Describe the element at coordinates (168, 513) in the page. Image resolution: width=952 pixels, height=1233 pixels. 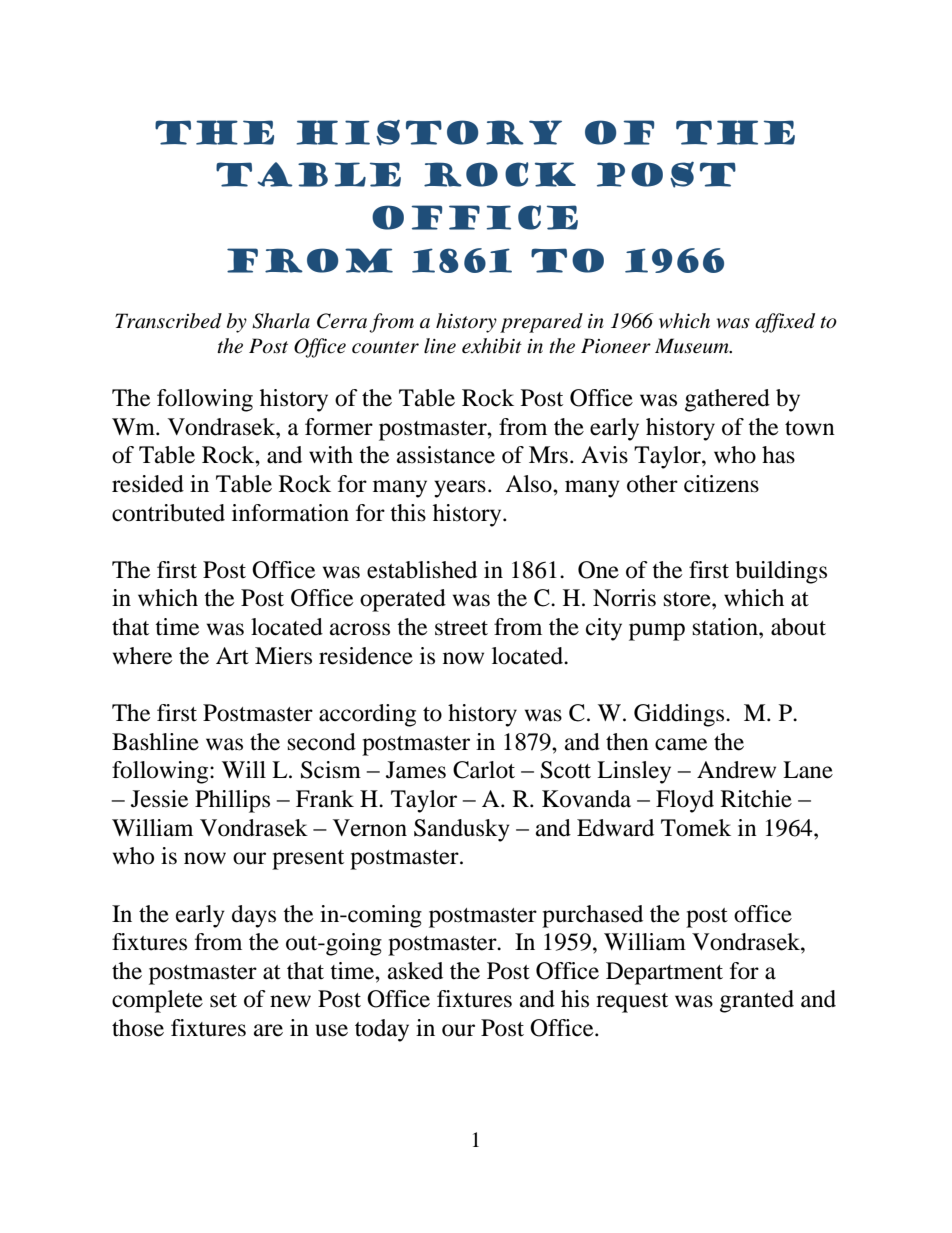
I see `contributed` at that location.
